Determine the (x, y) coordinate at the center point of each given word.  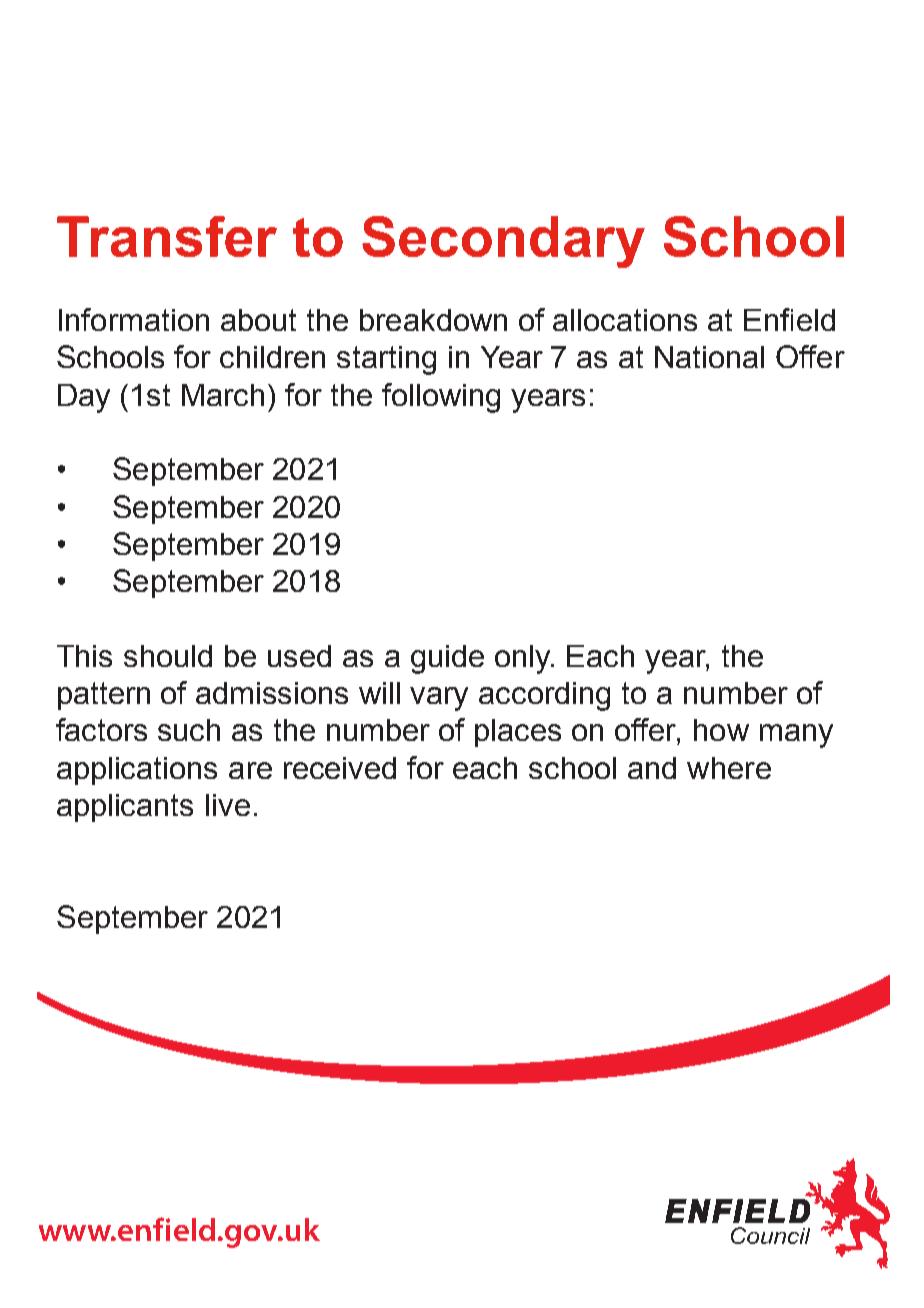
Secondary (503, 242)
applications (137, 771)
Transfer (167, 236)
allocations (625, 320)
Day (84, 398)
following (441, 398)
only (524, 659)
